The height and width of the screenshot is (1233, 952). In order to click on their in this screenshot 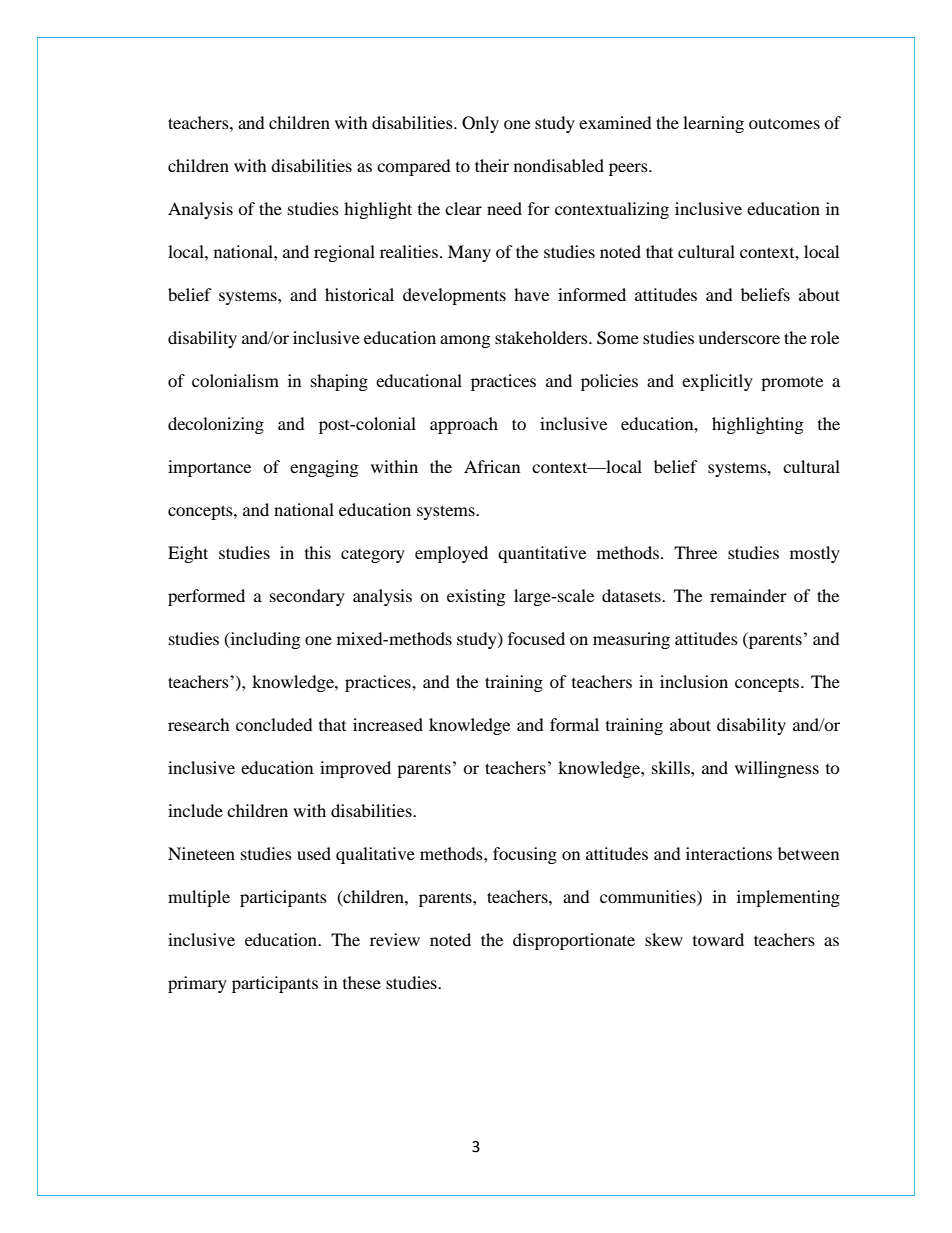, I will do `click(492, 165)`.
